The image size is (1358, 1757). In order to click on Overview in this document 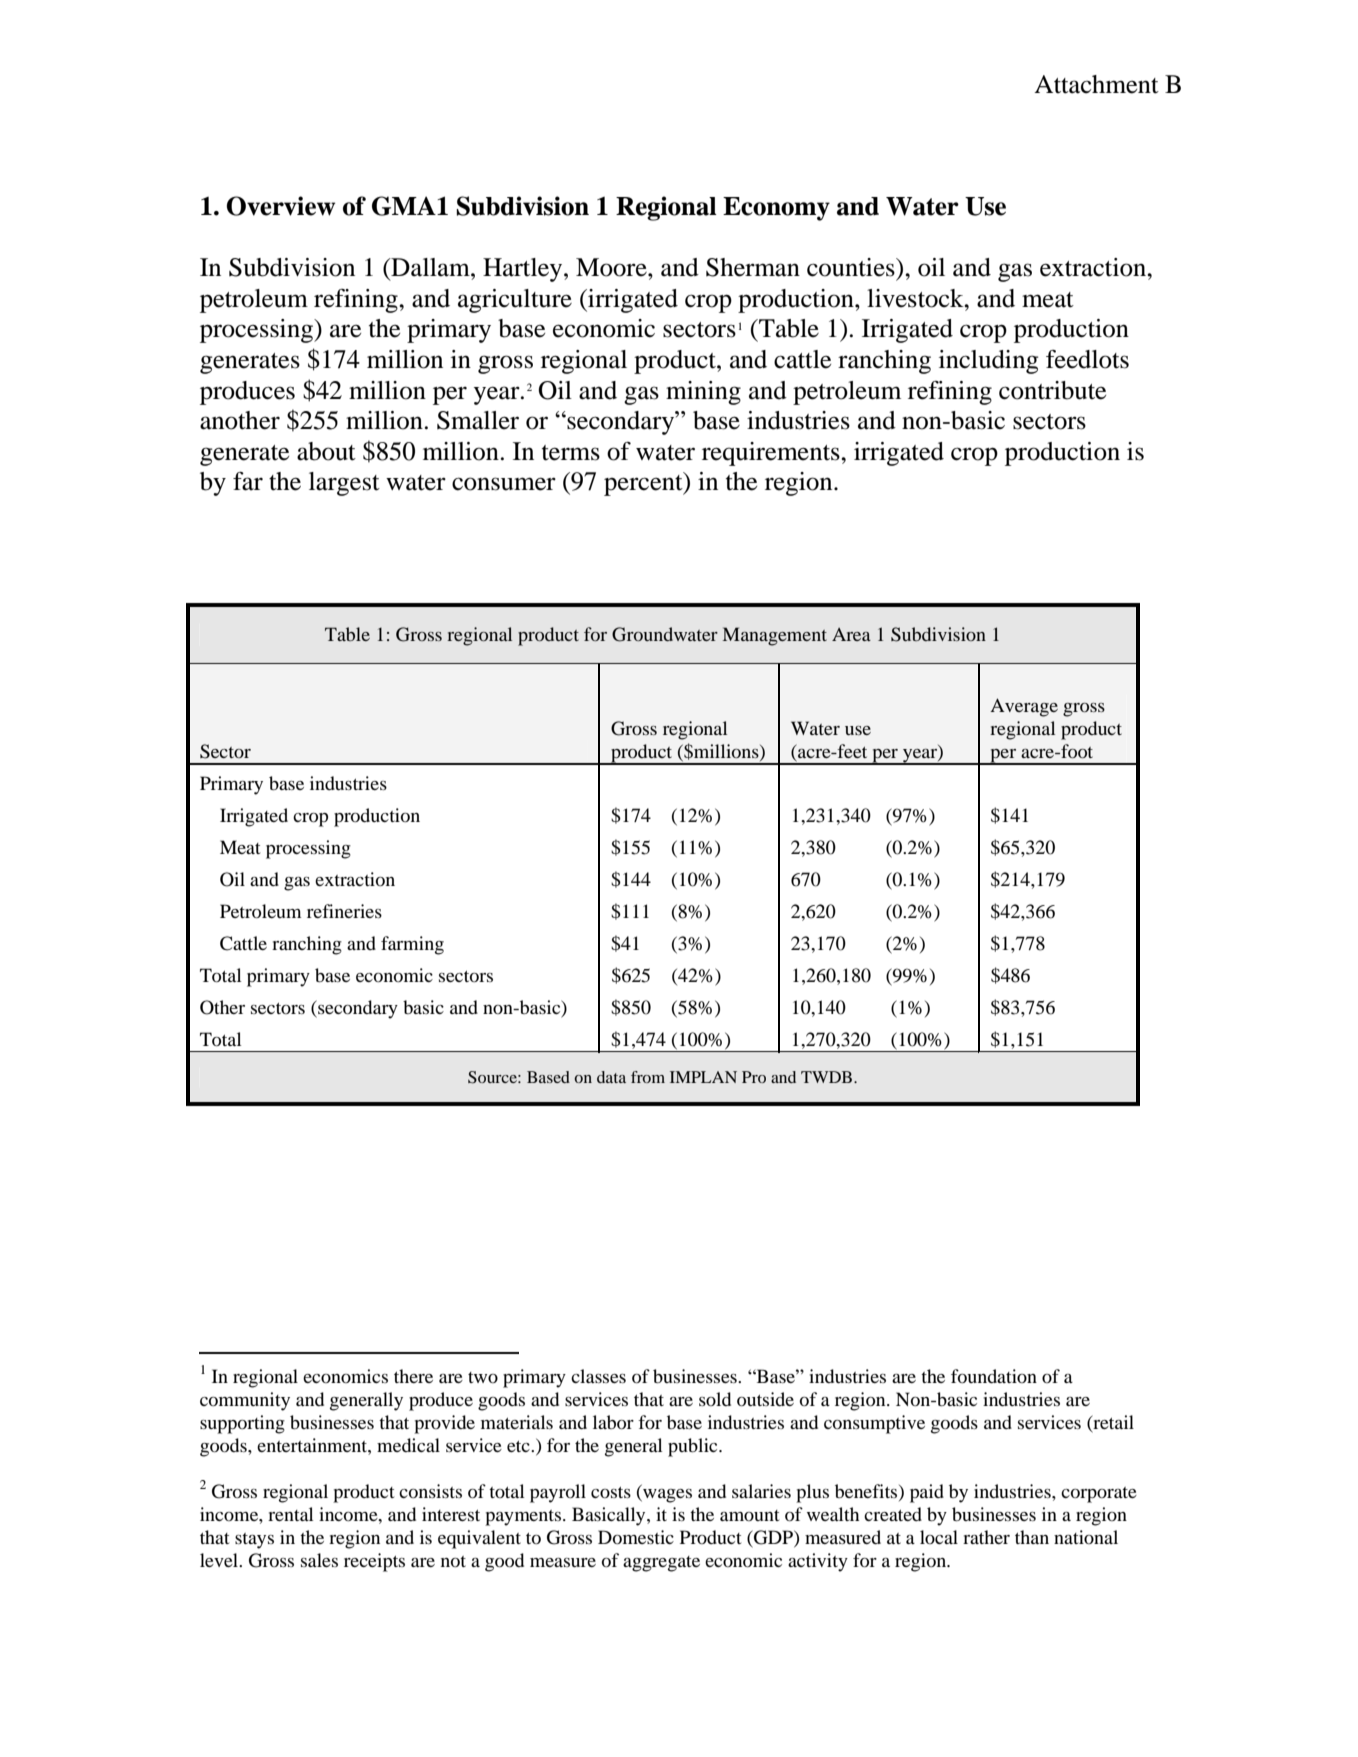, I will do `click(281, 206)`.
